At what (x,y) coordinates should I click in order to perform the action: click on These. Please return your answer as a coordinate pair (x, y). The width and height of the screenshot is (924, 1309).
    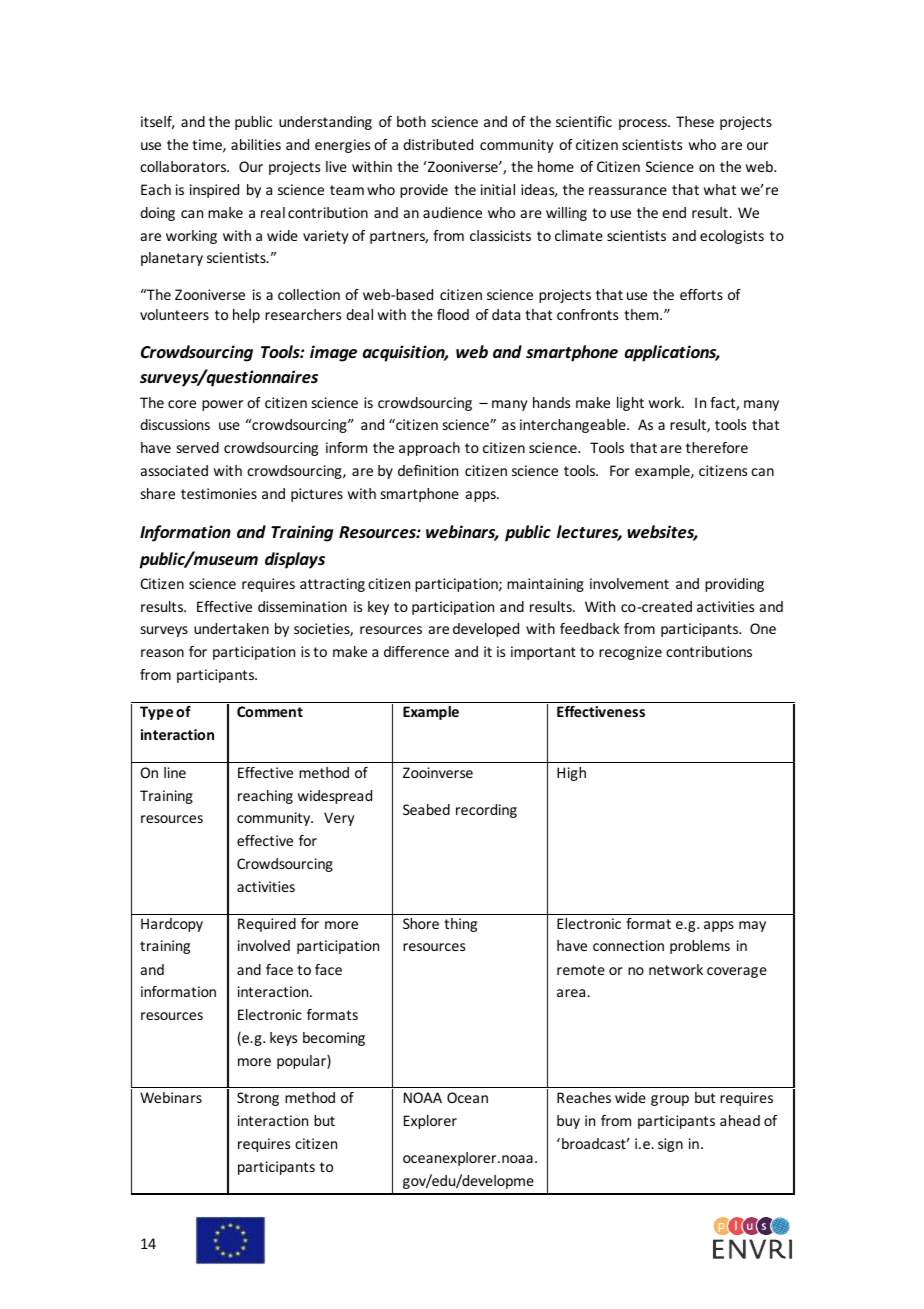
    Looking at the image, I should click on (695, 121).
